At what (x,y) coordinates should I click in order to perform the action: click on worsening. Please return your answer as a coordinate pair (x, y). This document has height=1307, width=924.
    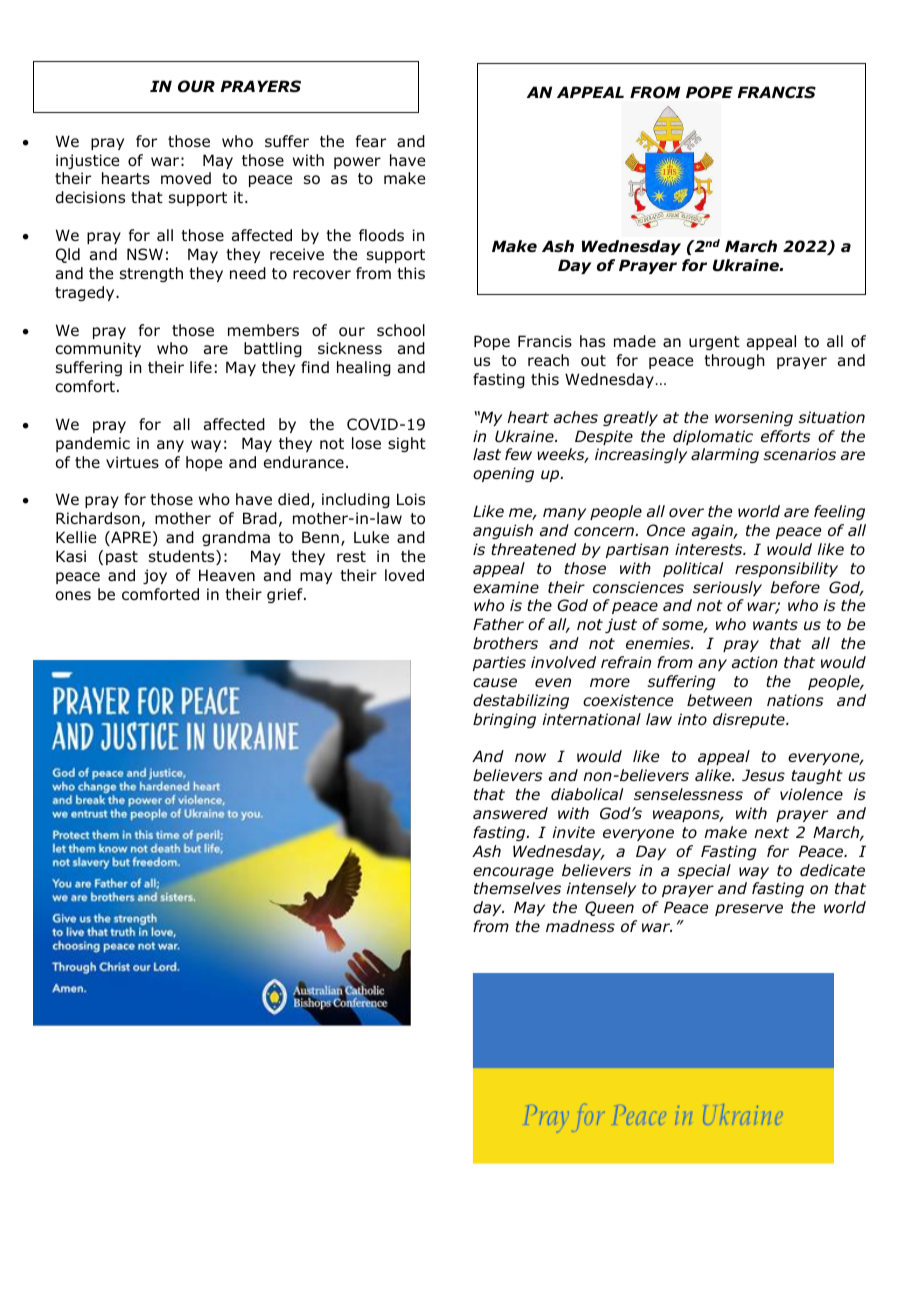
    Looking at the image, I should click on (754, 418).
